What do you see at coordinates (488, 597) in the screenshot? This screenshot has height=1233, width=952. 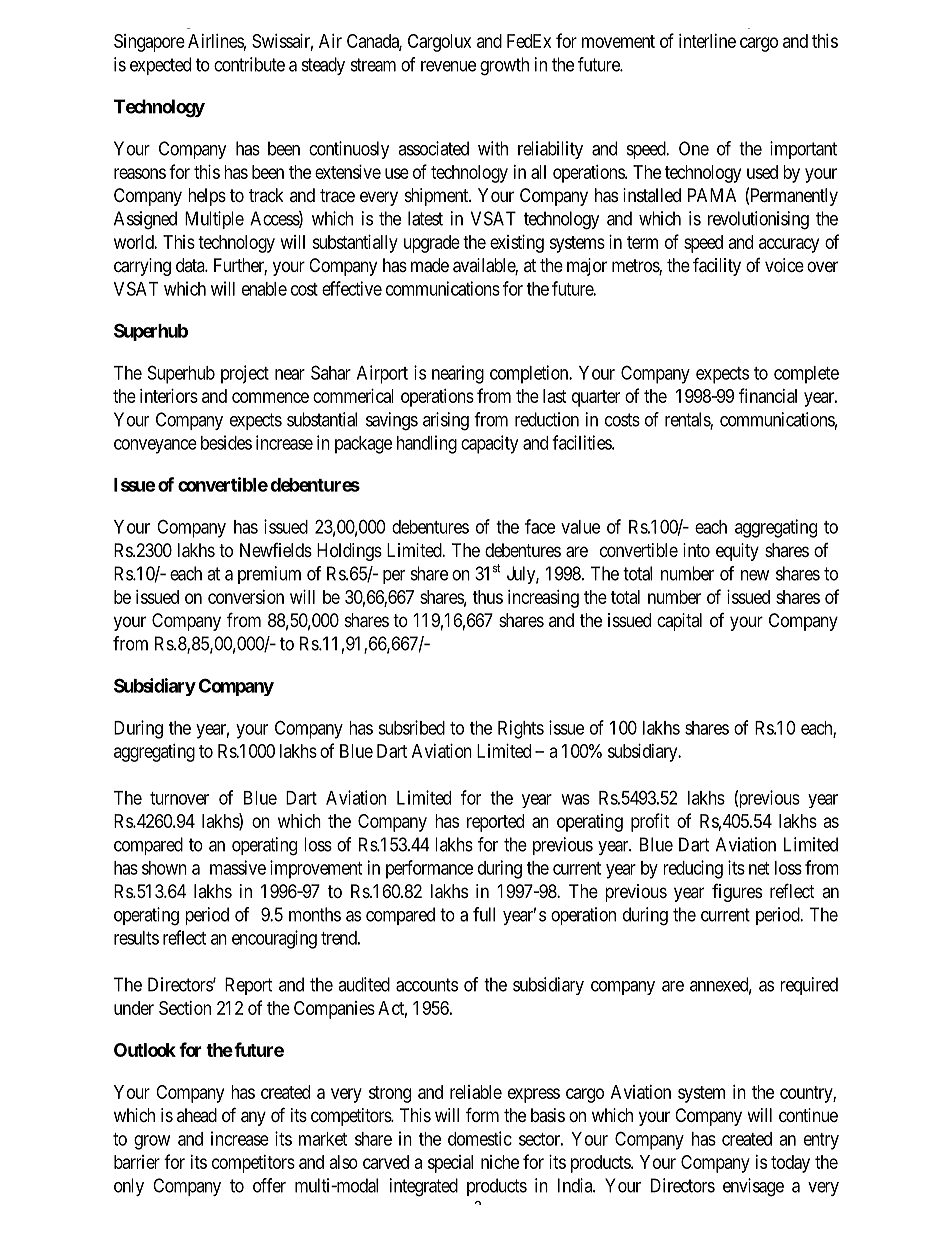 I see `thus` at bounding box center [488, 597].
